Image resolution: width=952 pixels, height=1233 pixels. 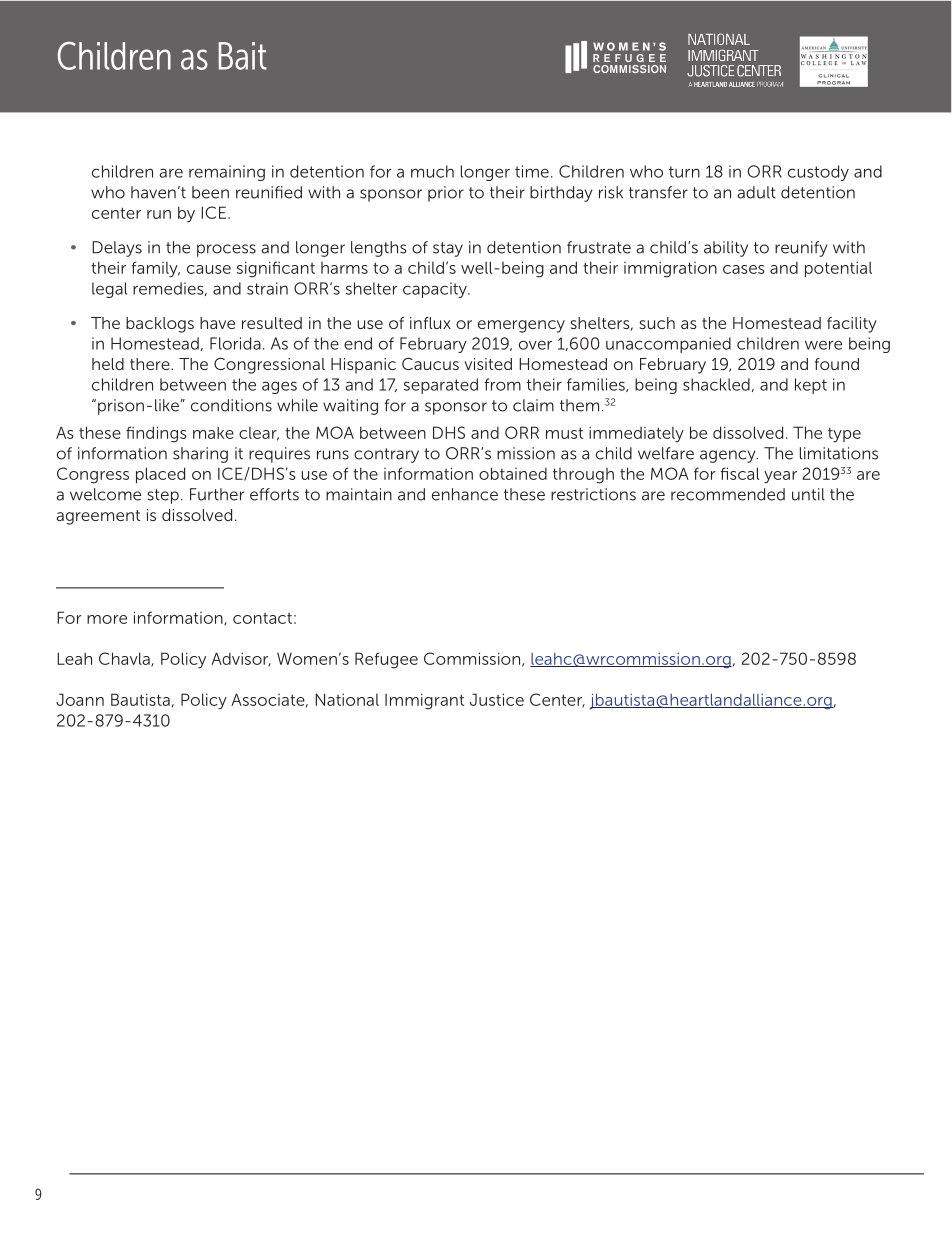 I want to click on Advisor, so click(x=241, y=659).
